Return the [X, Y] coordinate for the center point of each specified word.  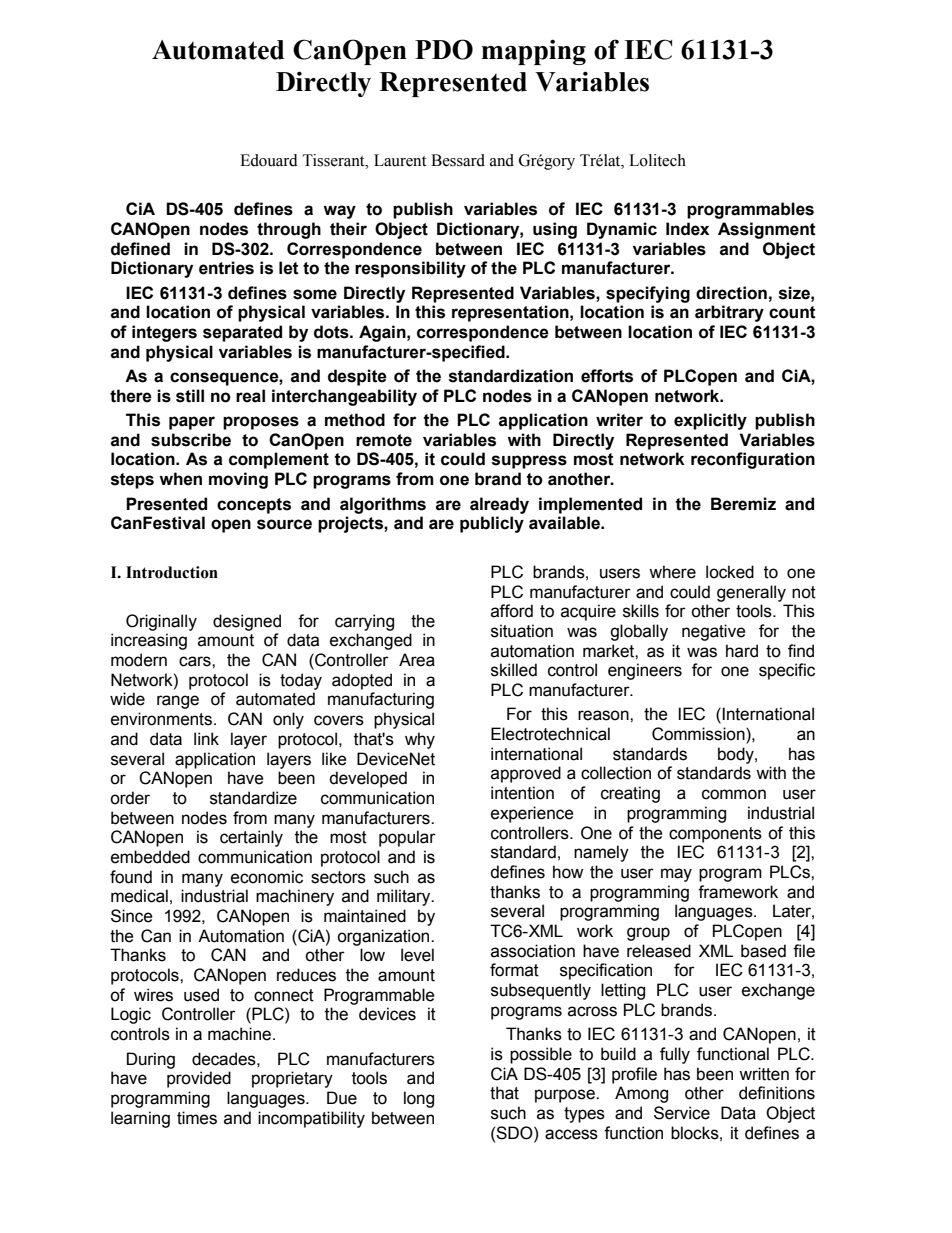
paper [192, 423]
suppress [529, 462]
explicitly [710, 421]
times [197, 1118]
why [420, 740]
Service [682, 1113]
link [206, 738]
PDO [444, 49]
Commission [699, 735]
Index [687, 229]
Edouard [269, 160]
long [419, 1099]
